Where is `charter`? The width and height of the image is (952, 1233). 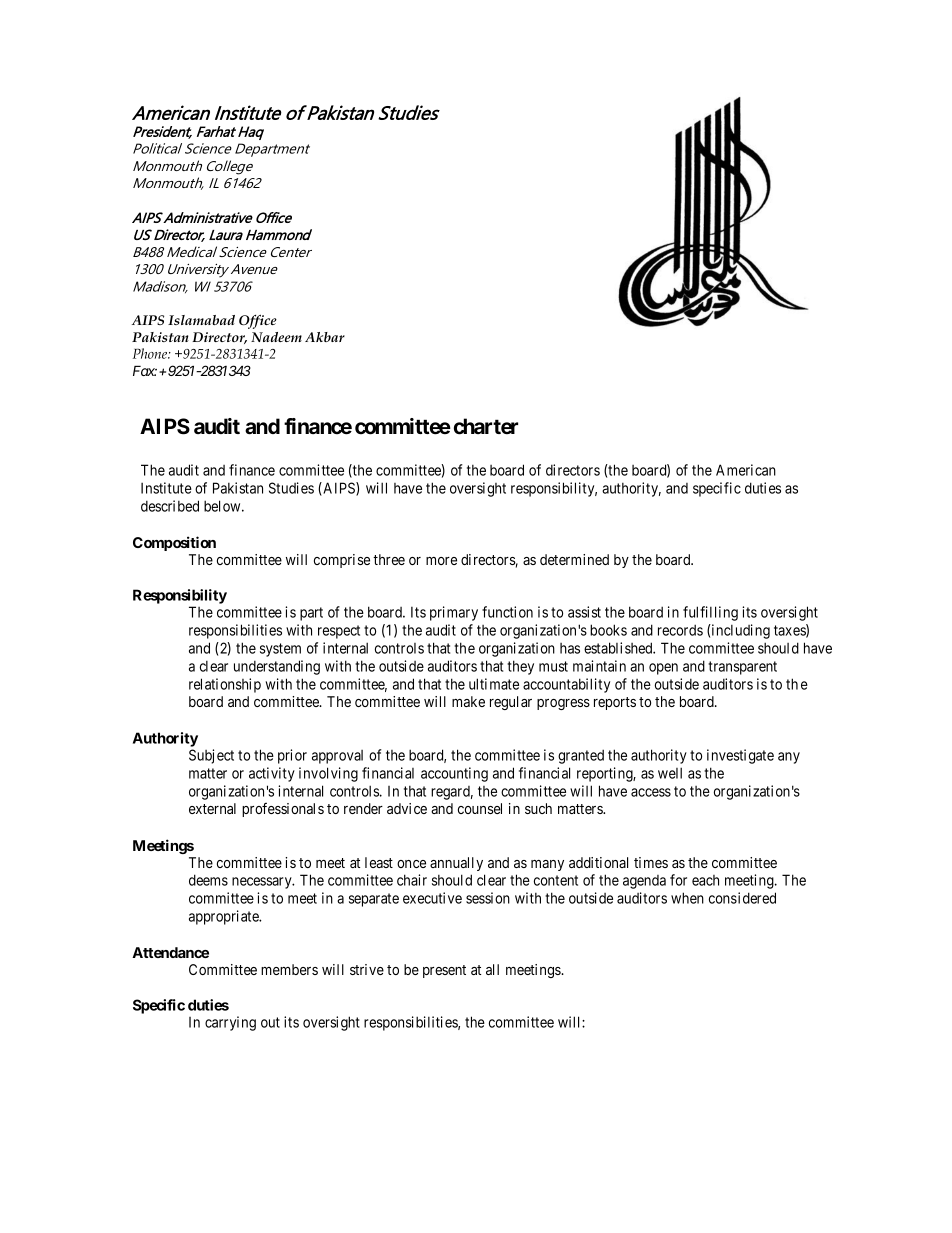
charter is located at coordinates (486, 426).
